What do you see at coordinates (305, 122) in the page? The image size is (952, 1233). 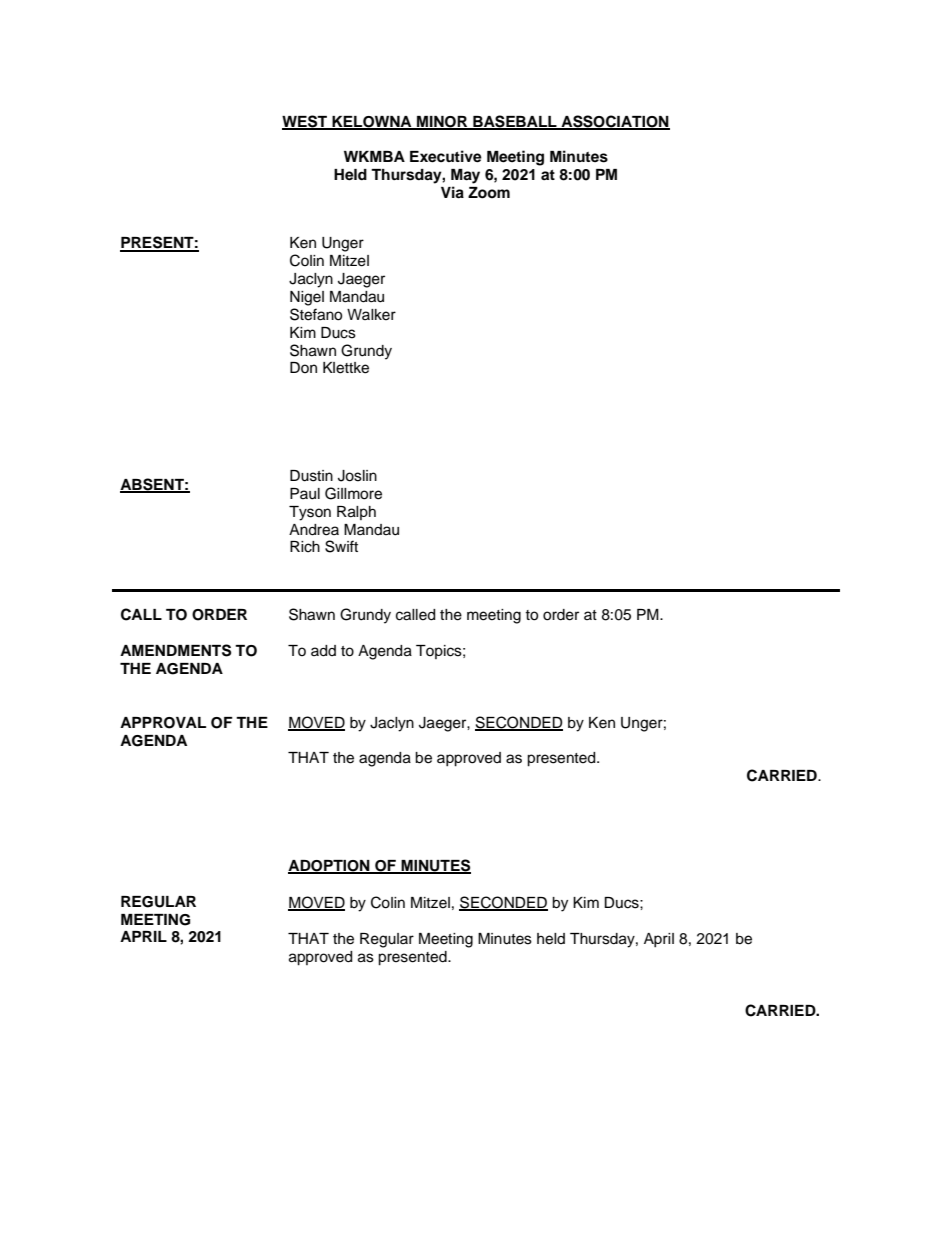 I see `WEST` at bounding box center [305, 122].
